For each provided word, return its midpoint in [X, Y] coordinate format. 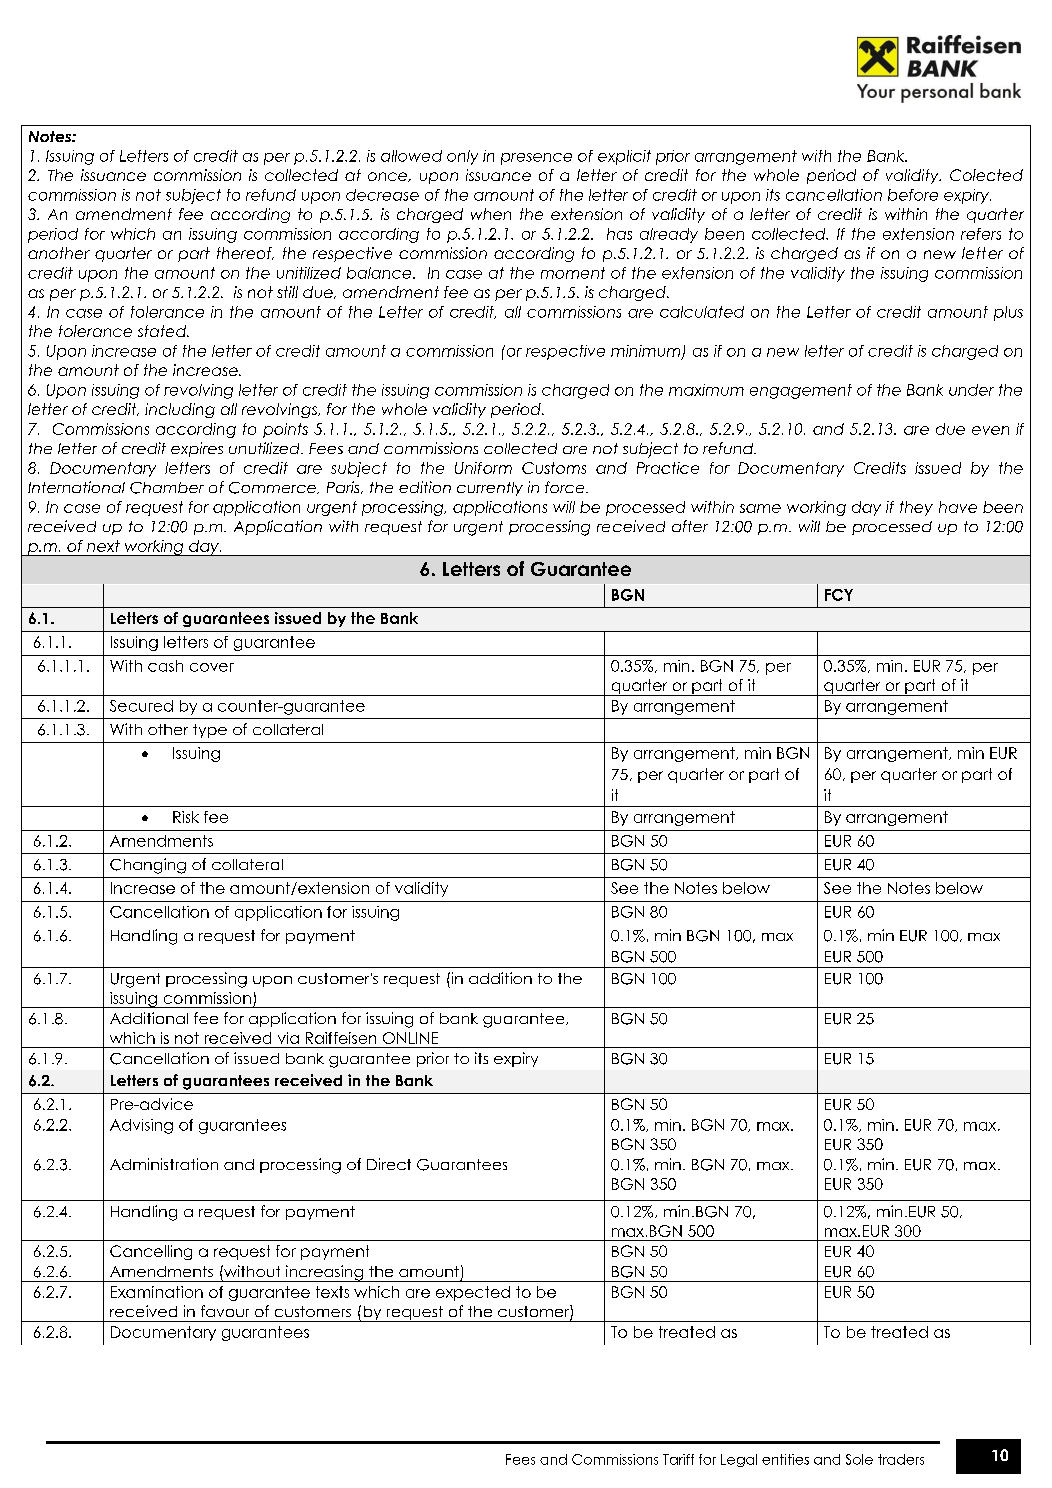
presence [536, 159]
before [913, 195]
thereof [245, 253]
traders [901, 1459]
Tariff [678, 1459]
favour [225, 1311]
